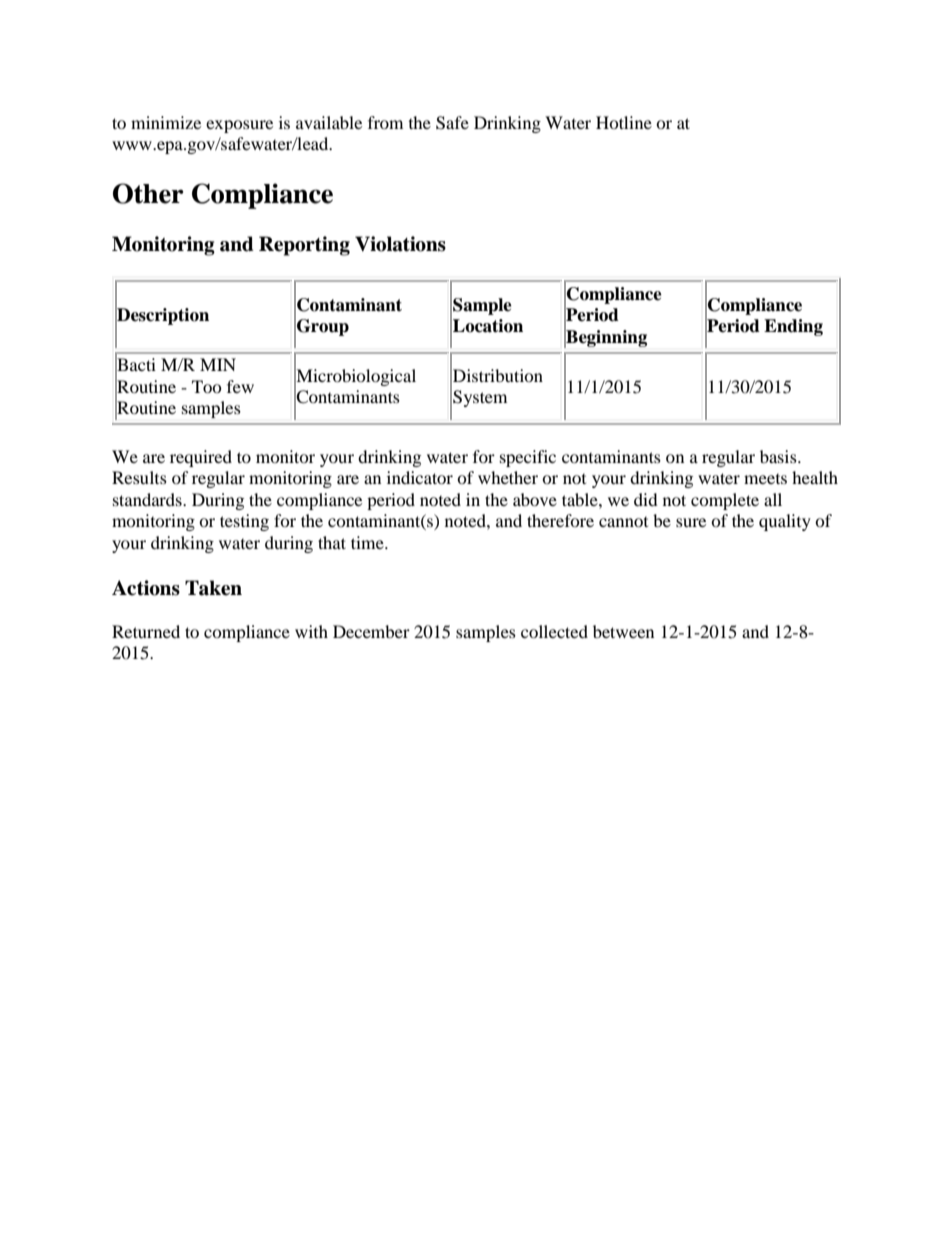 The width and height of the page is (952, 1233). Describe the element at coordinates (213, 588) in the page. I see `Taken` at that location.
